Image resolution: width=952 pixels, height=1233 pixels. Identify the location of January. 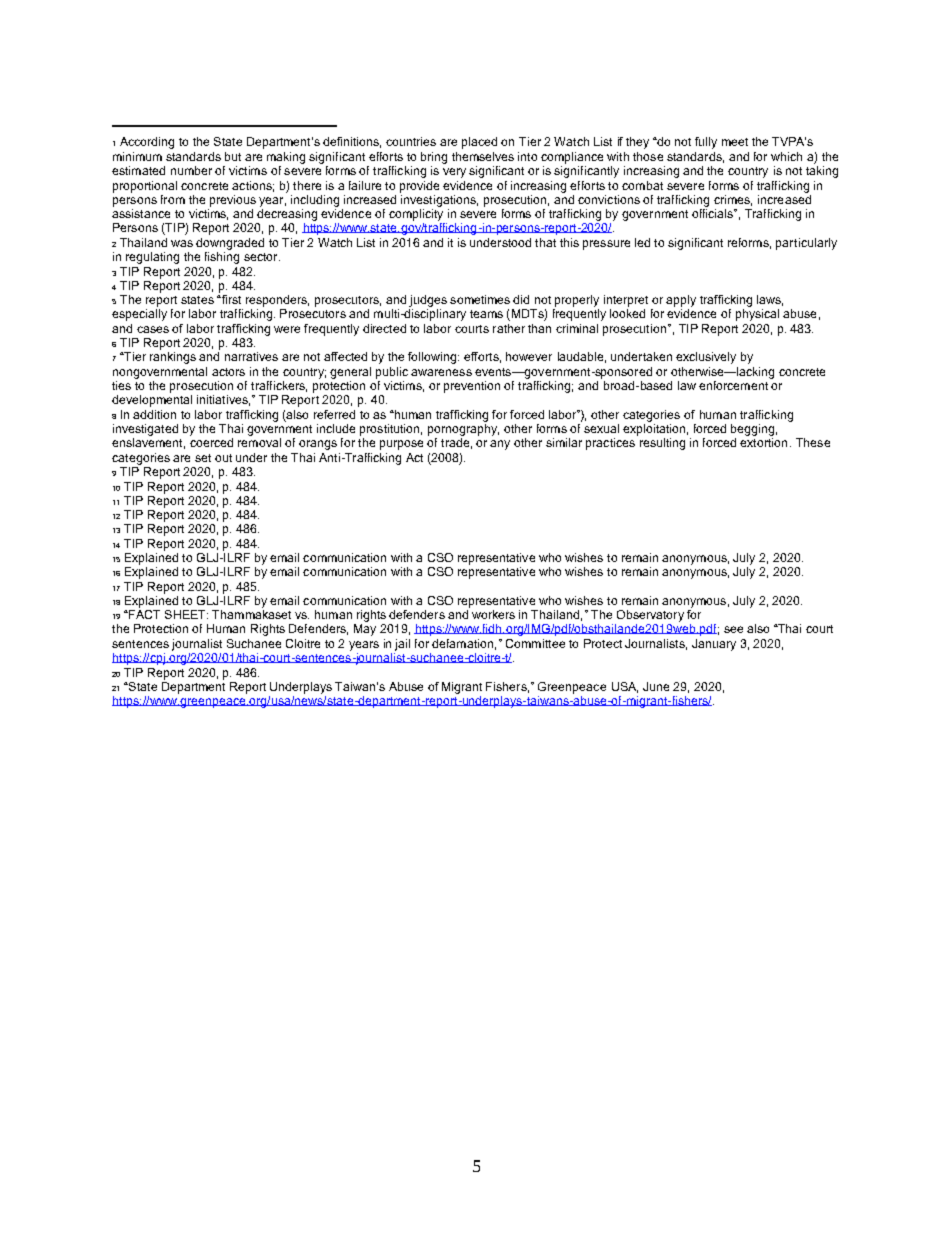
(714, 645).
